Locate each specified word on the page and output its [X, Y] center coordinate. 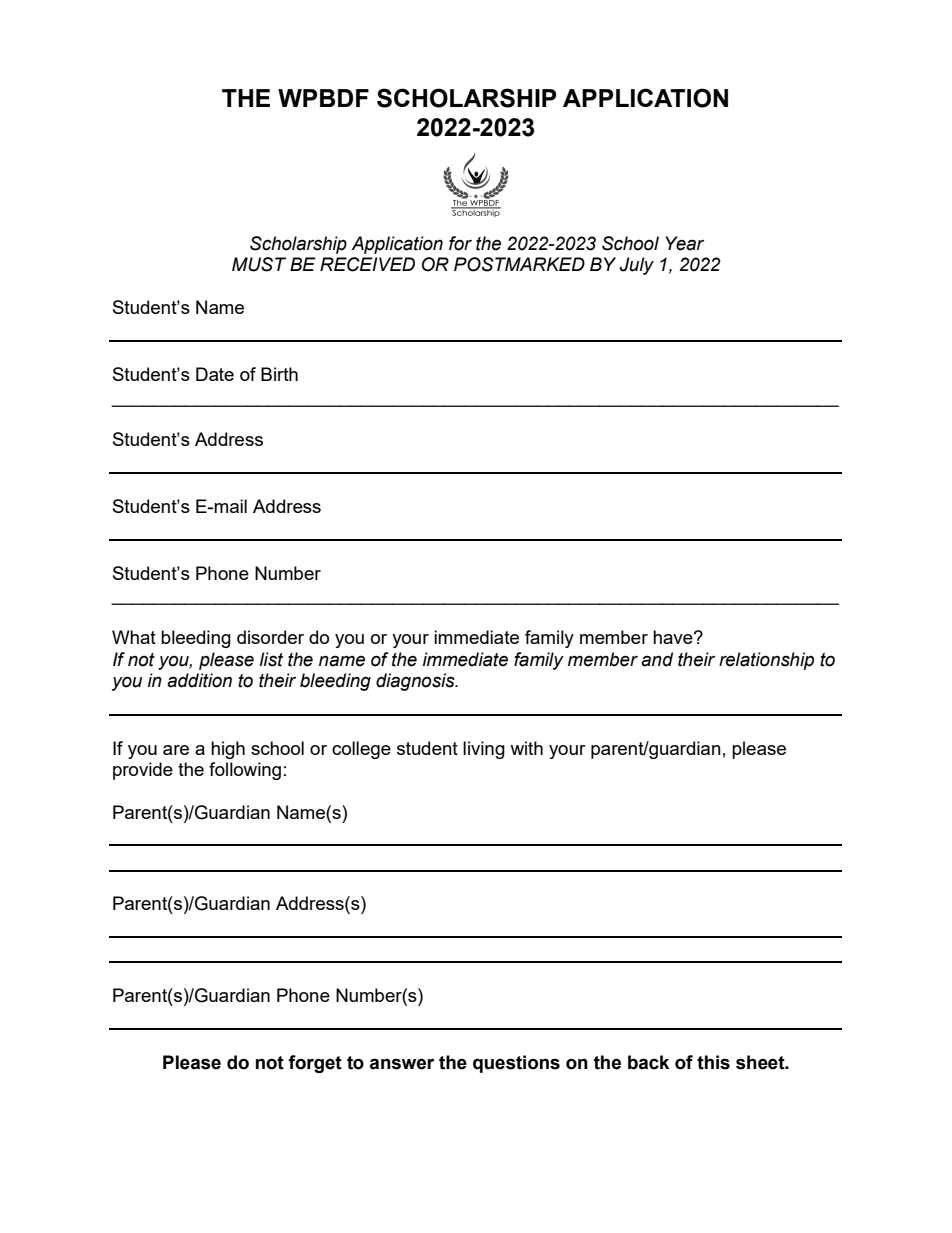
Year [684, 243]
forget [315, 1064]
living [484, 750]
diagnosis [416, 682]
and [657, 659]
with [526, 748]
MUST [259, 264]
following [245, 771]
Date [215, 374]
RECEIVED [367, 264]
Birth [279, 374]
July [637, 266]
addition [199, 680]
